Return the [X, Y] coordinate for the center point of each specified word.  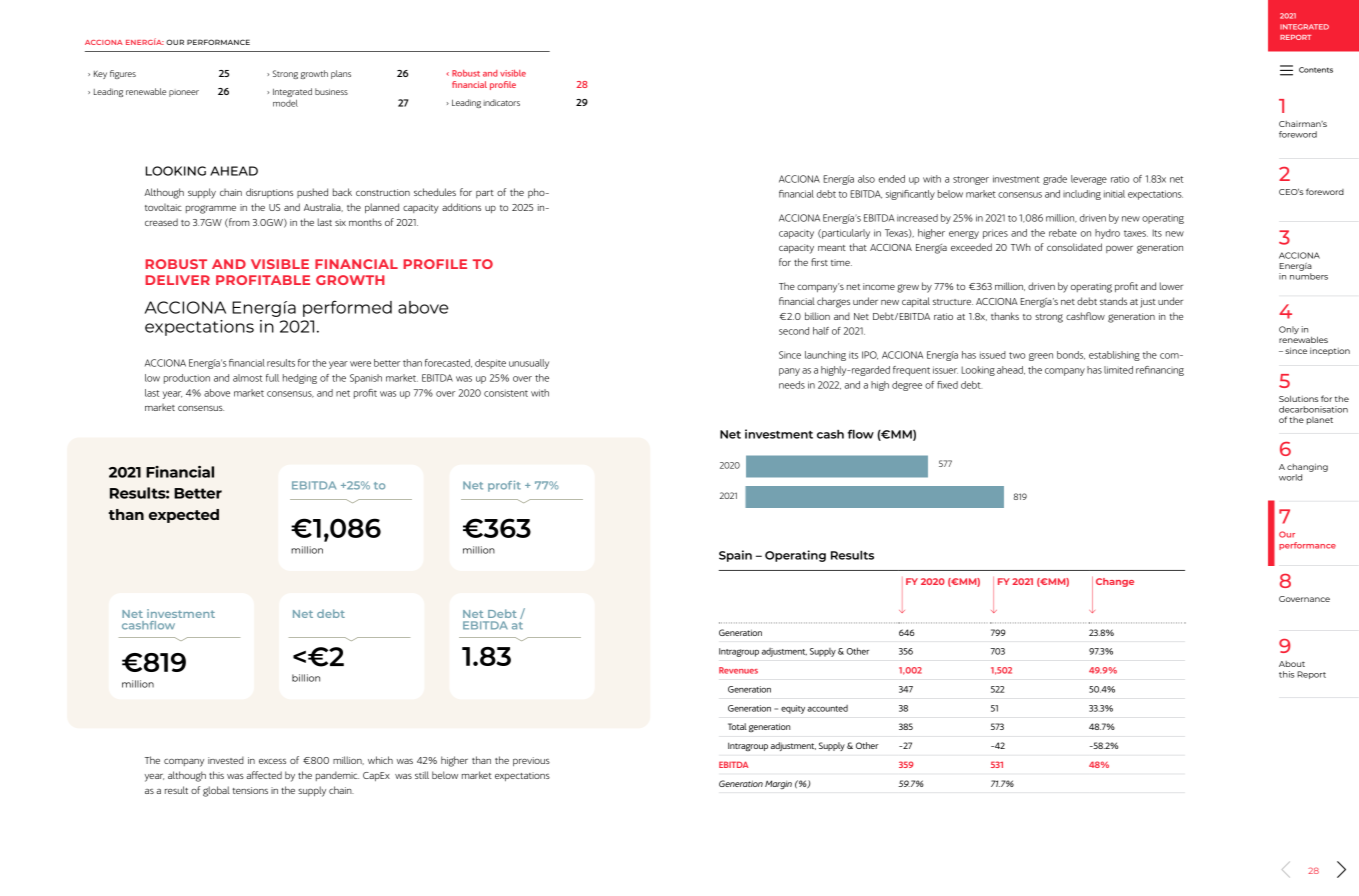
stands [1113, 301]
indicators [501, 102]
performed [347, 308]
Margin [778, 784]
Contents [1316, 70]
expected [184, 516]
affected [264, 775]
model [285, 103]
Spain [735, 556]
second [794, 331]
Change [1115, 582]
